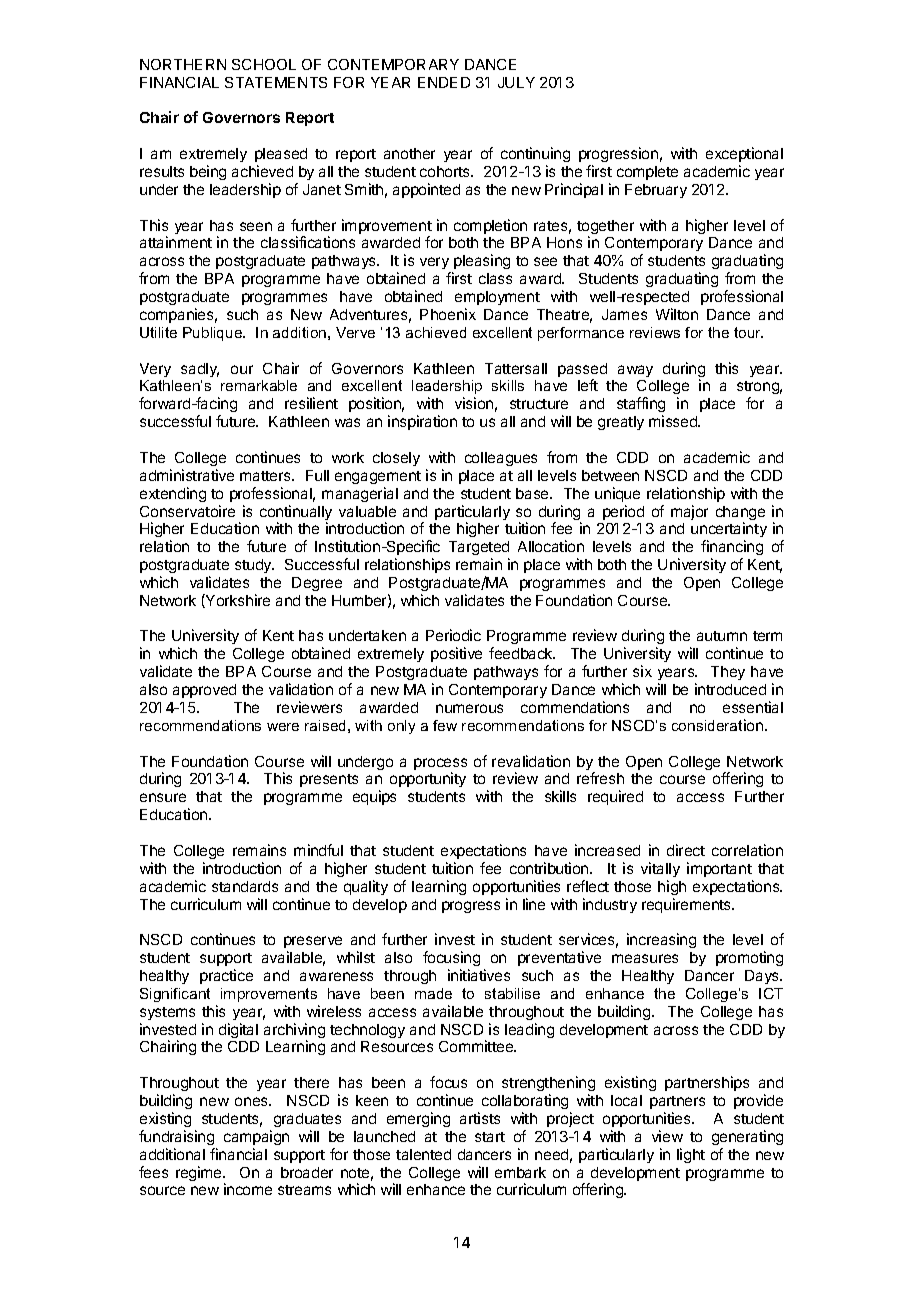  Describe the element at coordinates (490, 1137) in the screenshot. I see `start` at that location.
